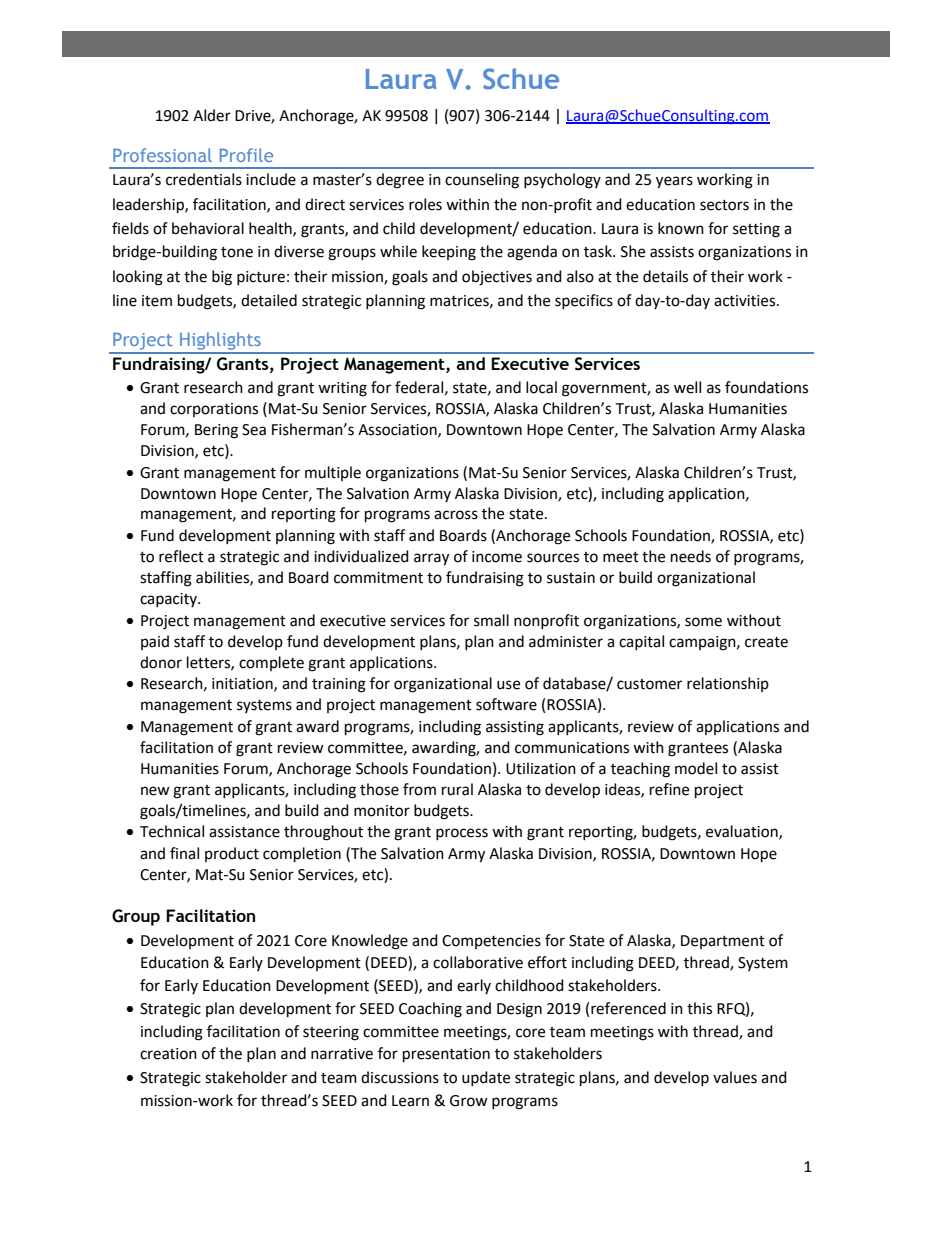  What do you see at coordinates (541, 387) in the screenshot?
I see `local` at bounding box center [541, 387].
